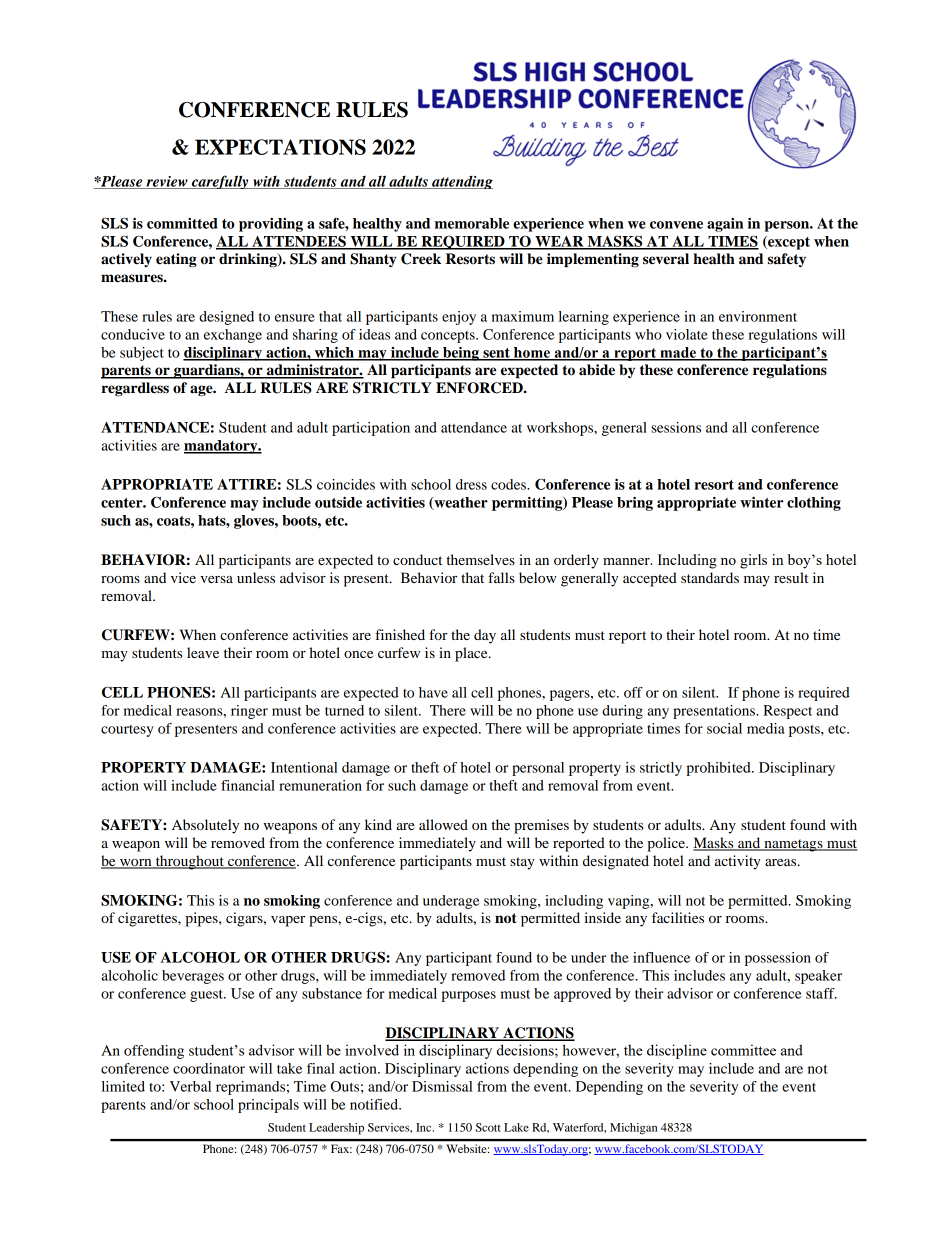 Image resolution: width=952 pixels, height=1233 pixels. I want to click on themselves, so click(480, 559).
